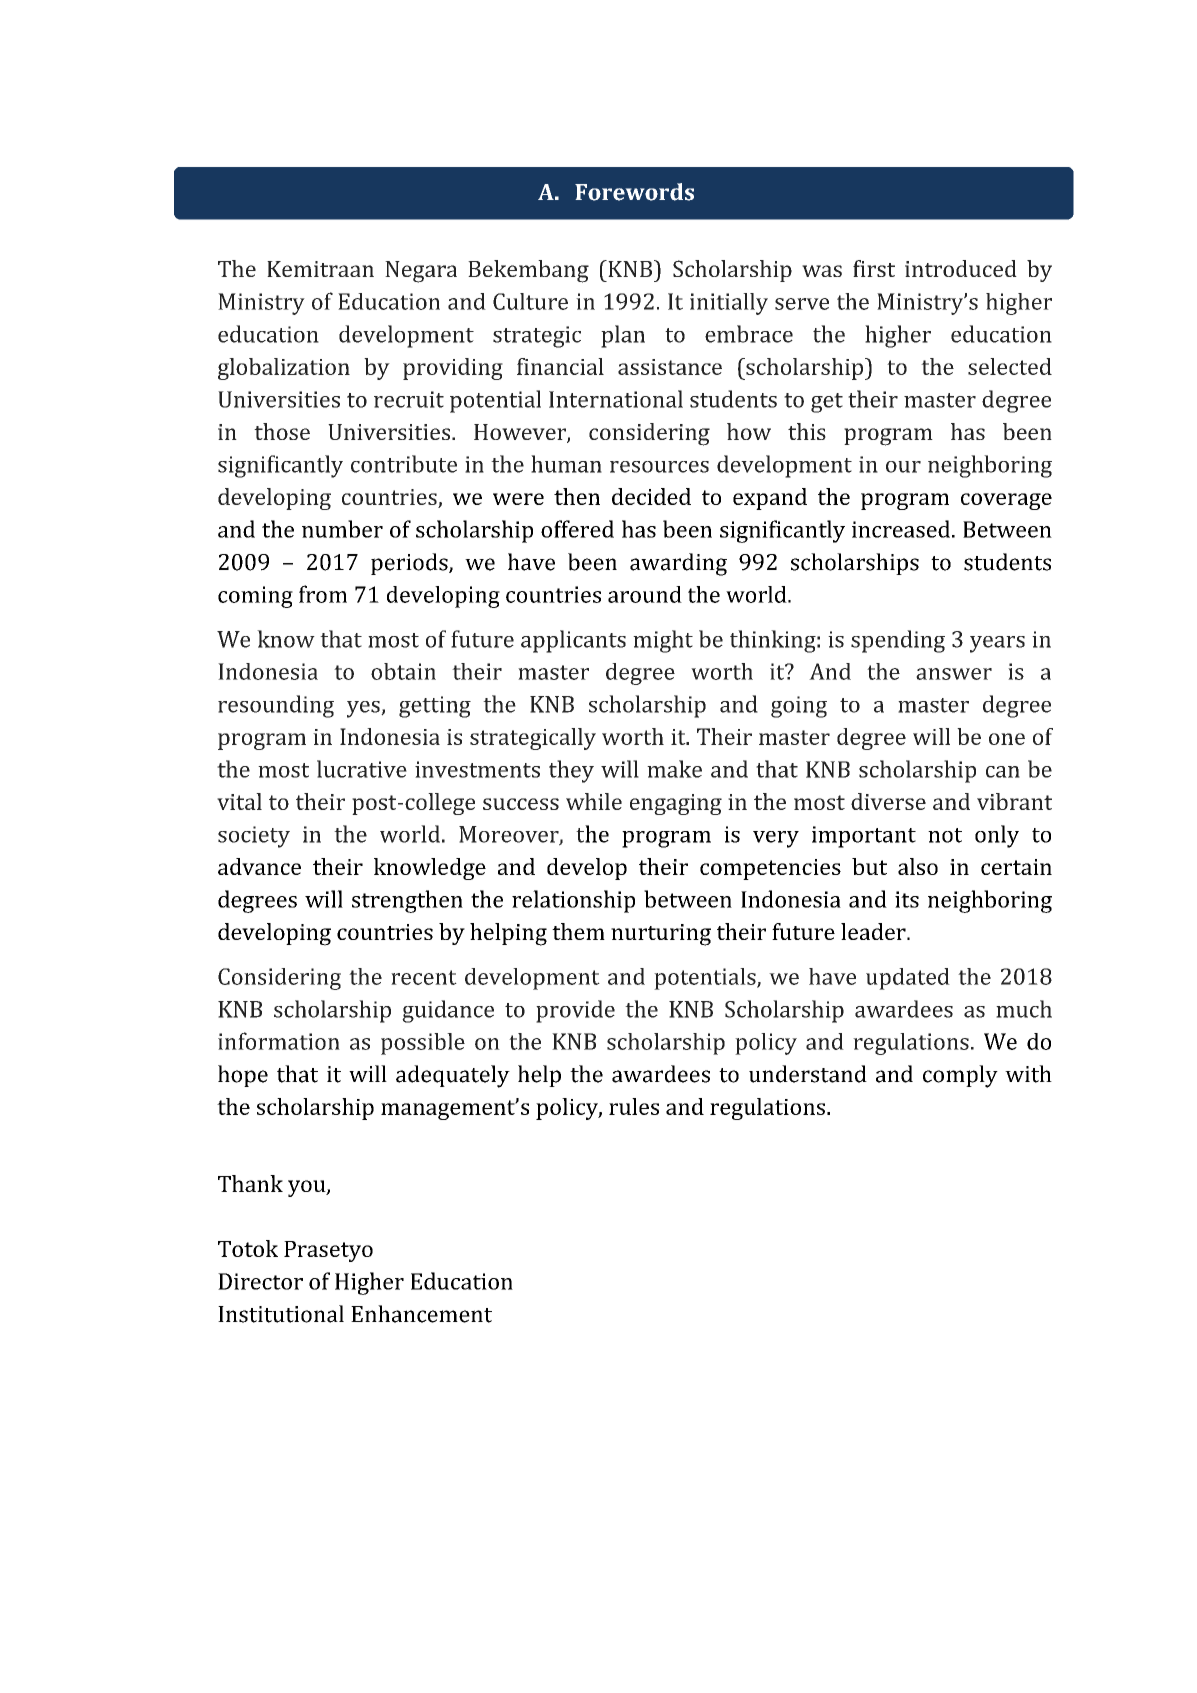 The image size is (1197, 1693). Describe the element at coordinates (908, 979) in the page. I see `updated` at that location.
